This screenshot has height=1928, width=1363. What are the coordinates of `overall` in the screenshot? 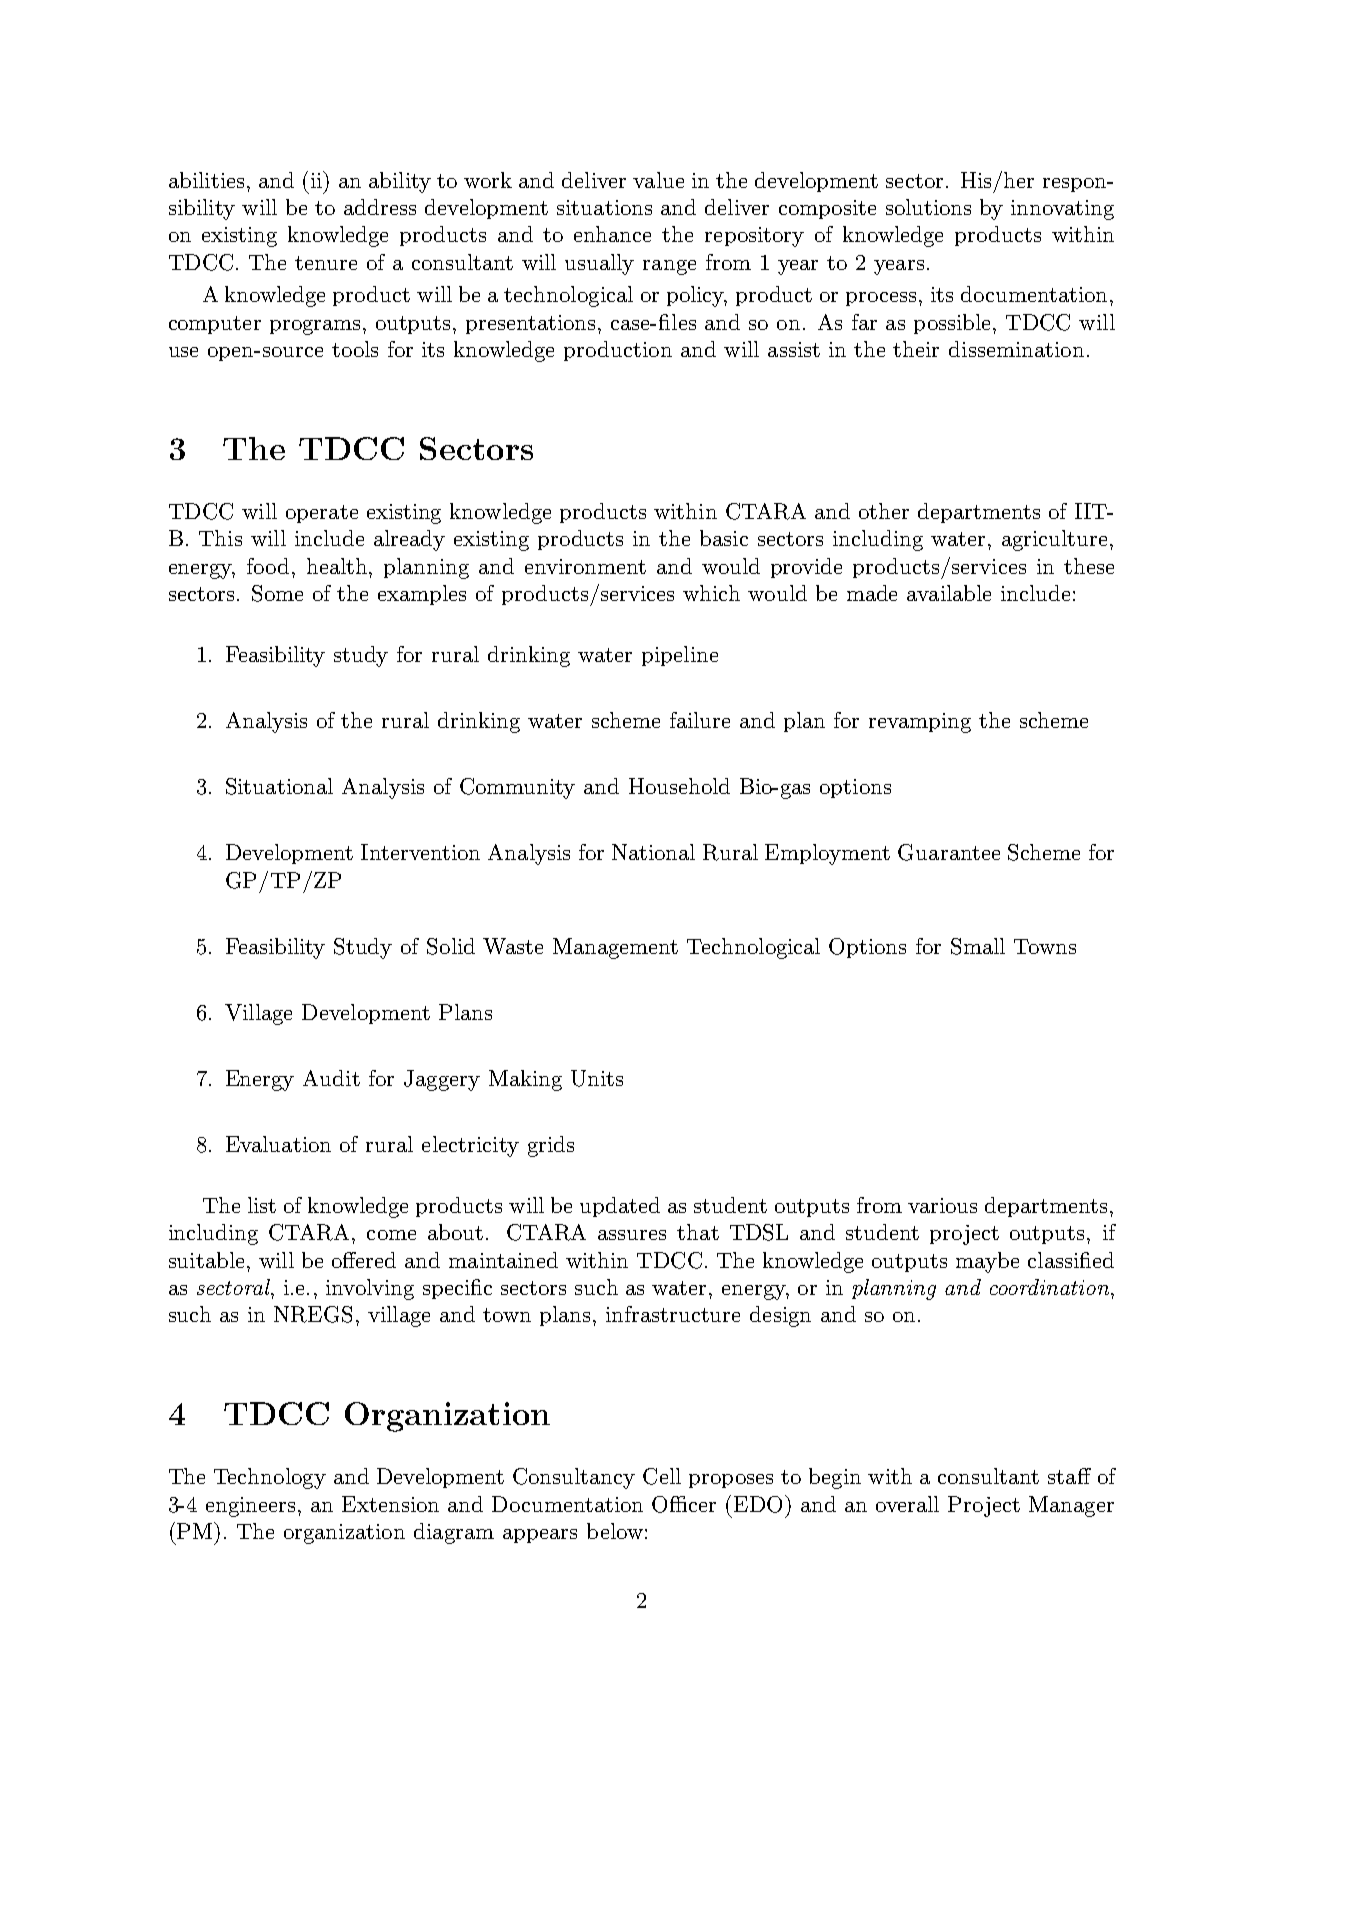 It's located at (907, 1504).
